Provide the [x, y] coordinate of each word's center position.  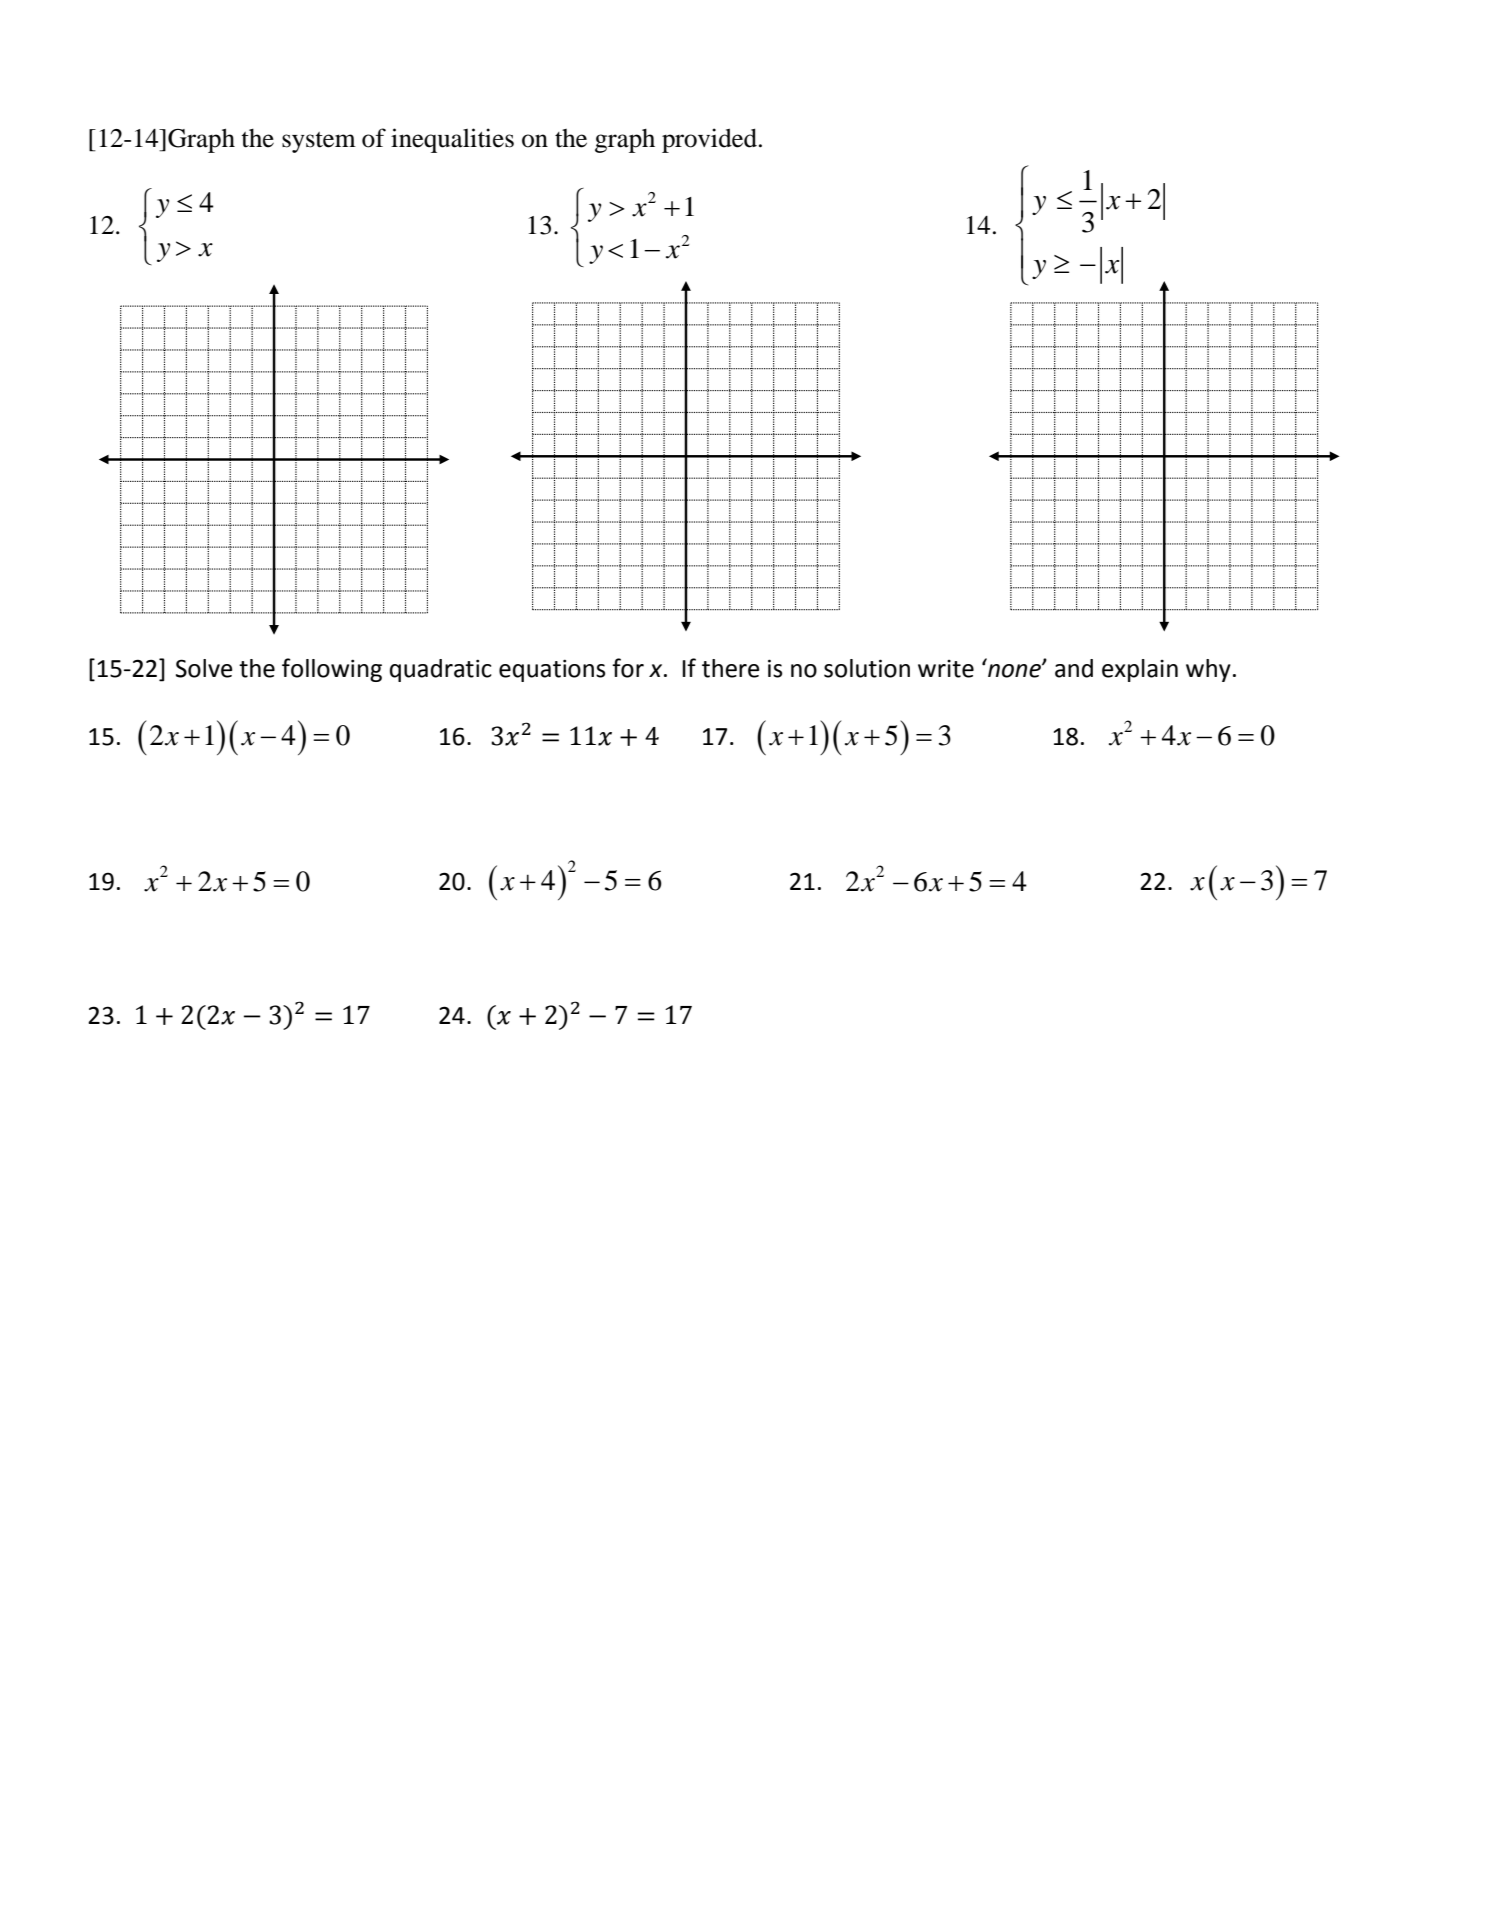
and [1074, 668]
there [731, 668]
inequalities [452, 140]
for [628, 668]
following [332, 670]
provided [709, 140]
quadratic [441, 670]
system [319, 142]
